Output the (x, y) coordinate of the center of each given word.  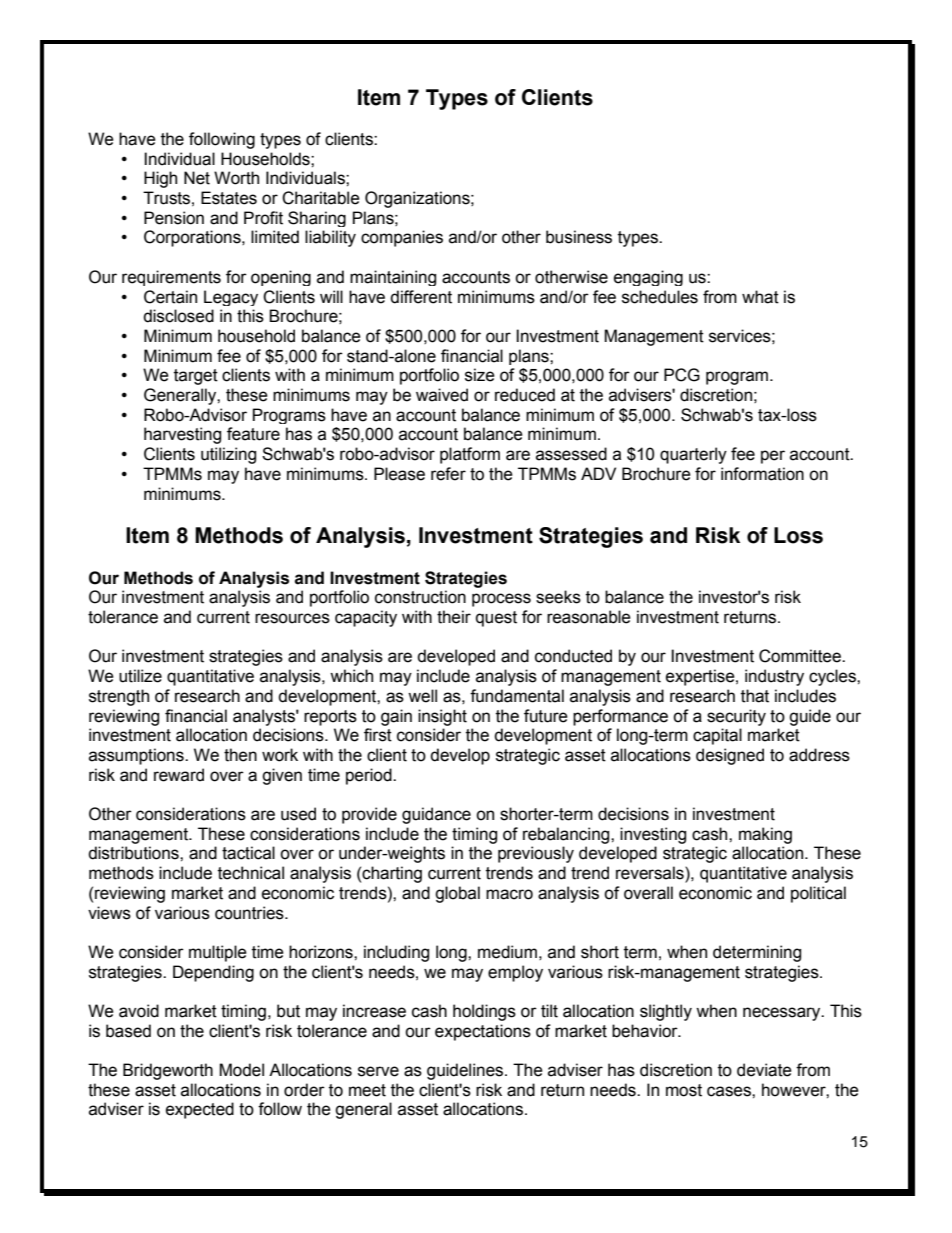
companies (402, 238)
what (760, 297)
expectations (483, 1032)
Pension (174, 218)
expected (200, 1110)
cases (730, 1091)
